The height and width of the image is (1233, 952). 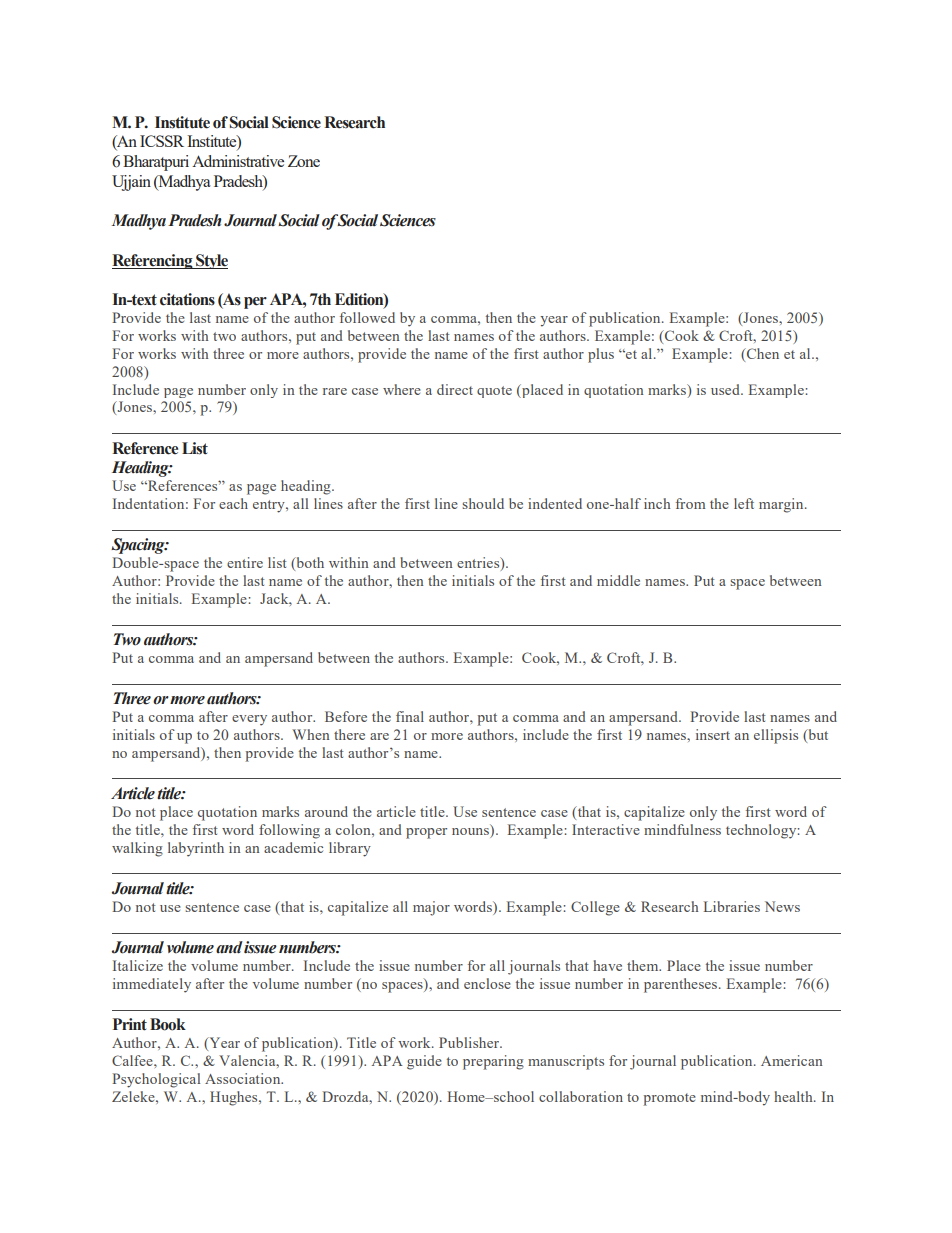 I want to click on preparing, so click(x=493, y=1062).
